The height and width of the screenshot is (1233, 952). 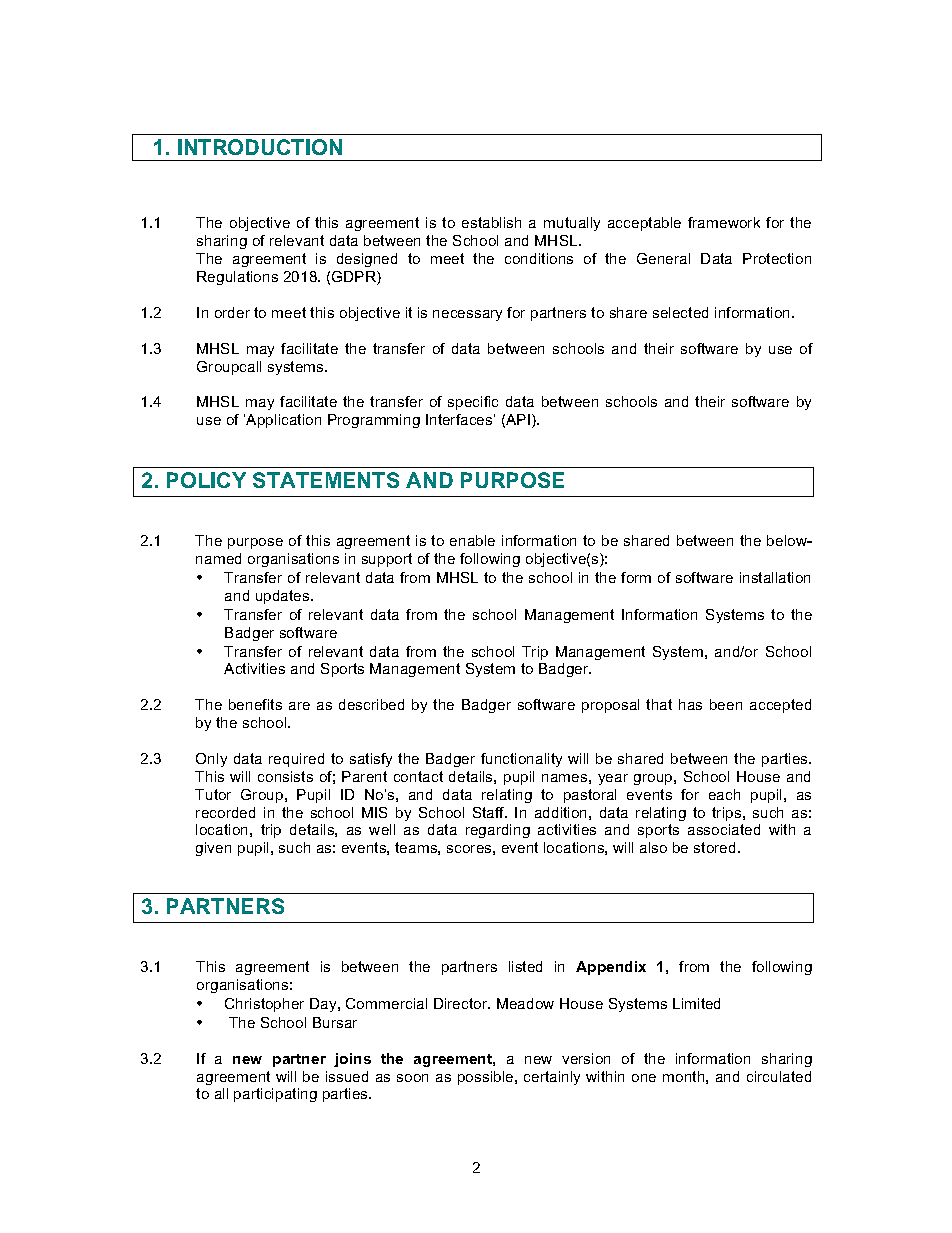 What do you see at coordinates (326, 480) in the screenshot?
I see `STATEMENTS` at bounding box center [326, 480].
